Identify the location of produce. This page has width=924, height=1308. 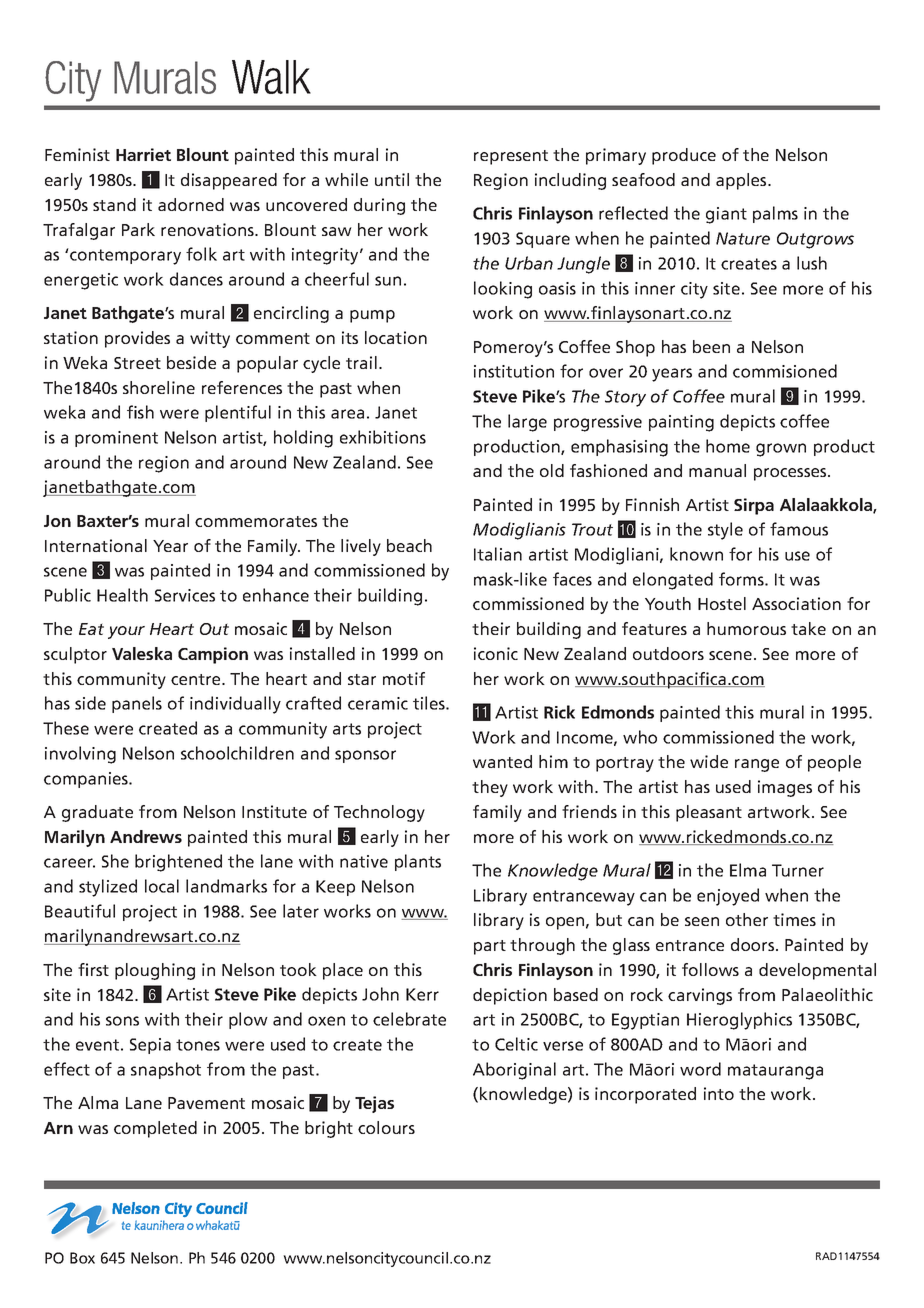
(684, 156).
